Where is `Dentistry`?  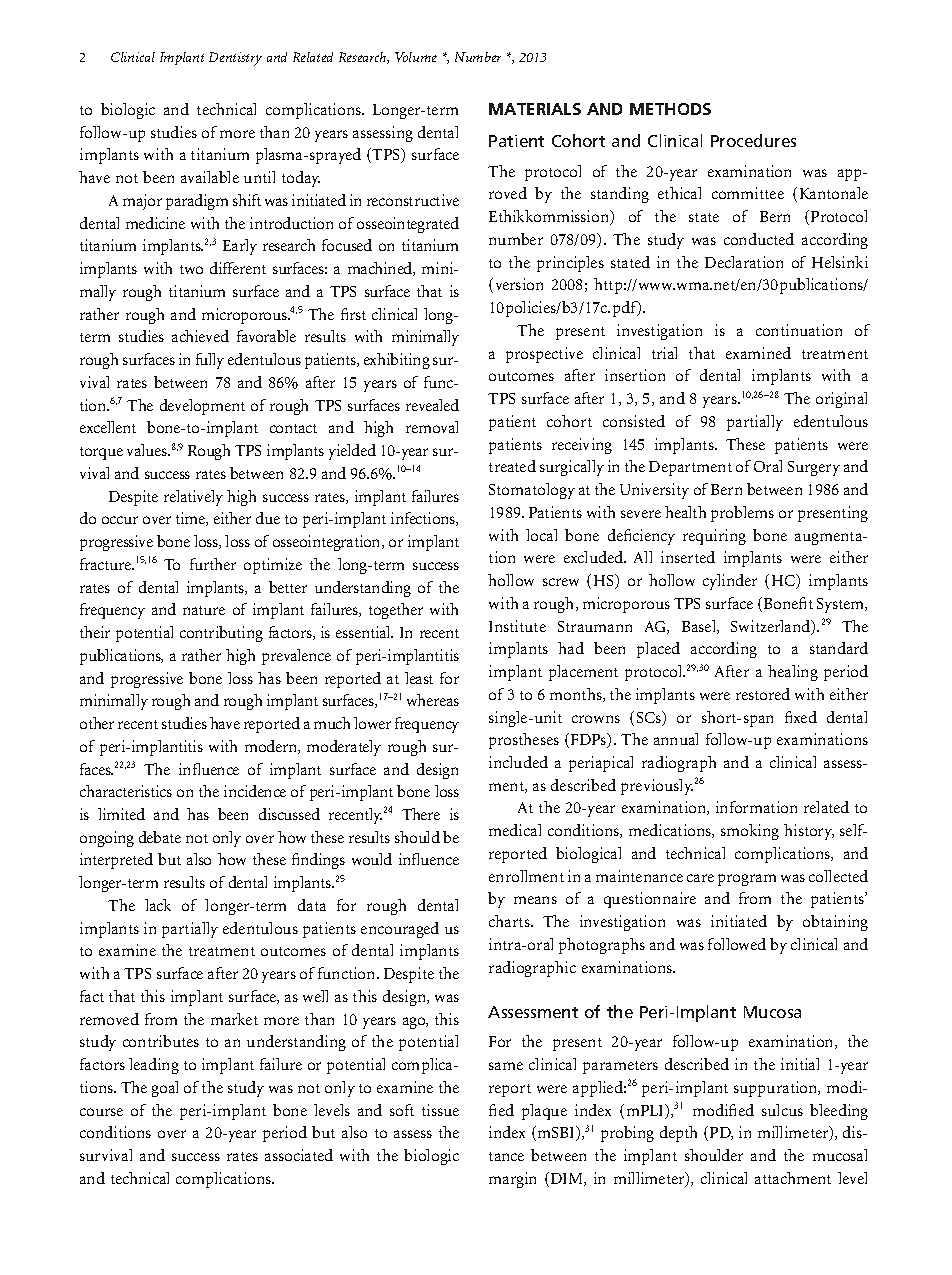
Dentistry is located at coordinates (235, 59).
